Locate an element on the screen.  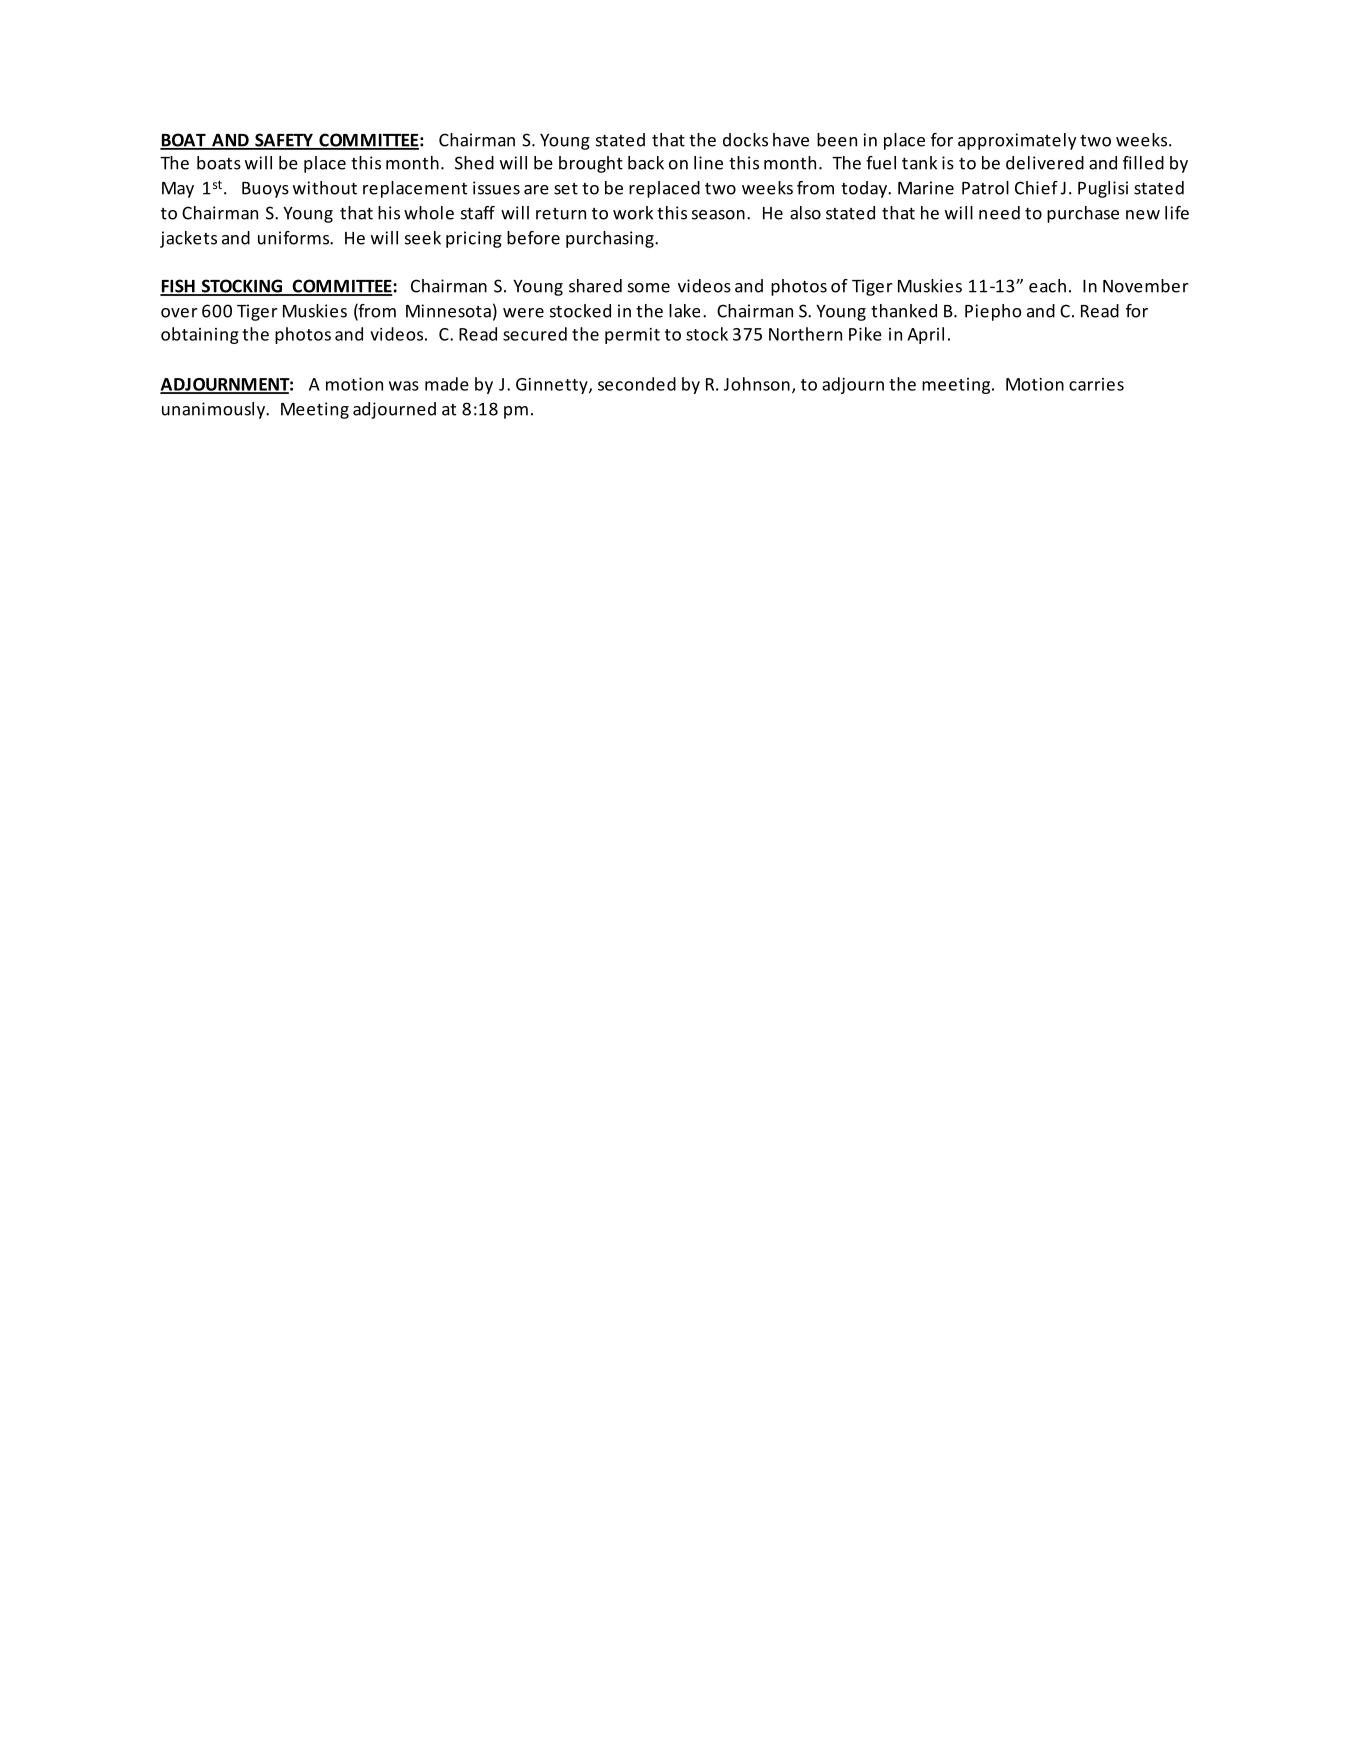
seconded is located at coordinates (637, 384).
